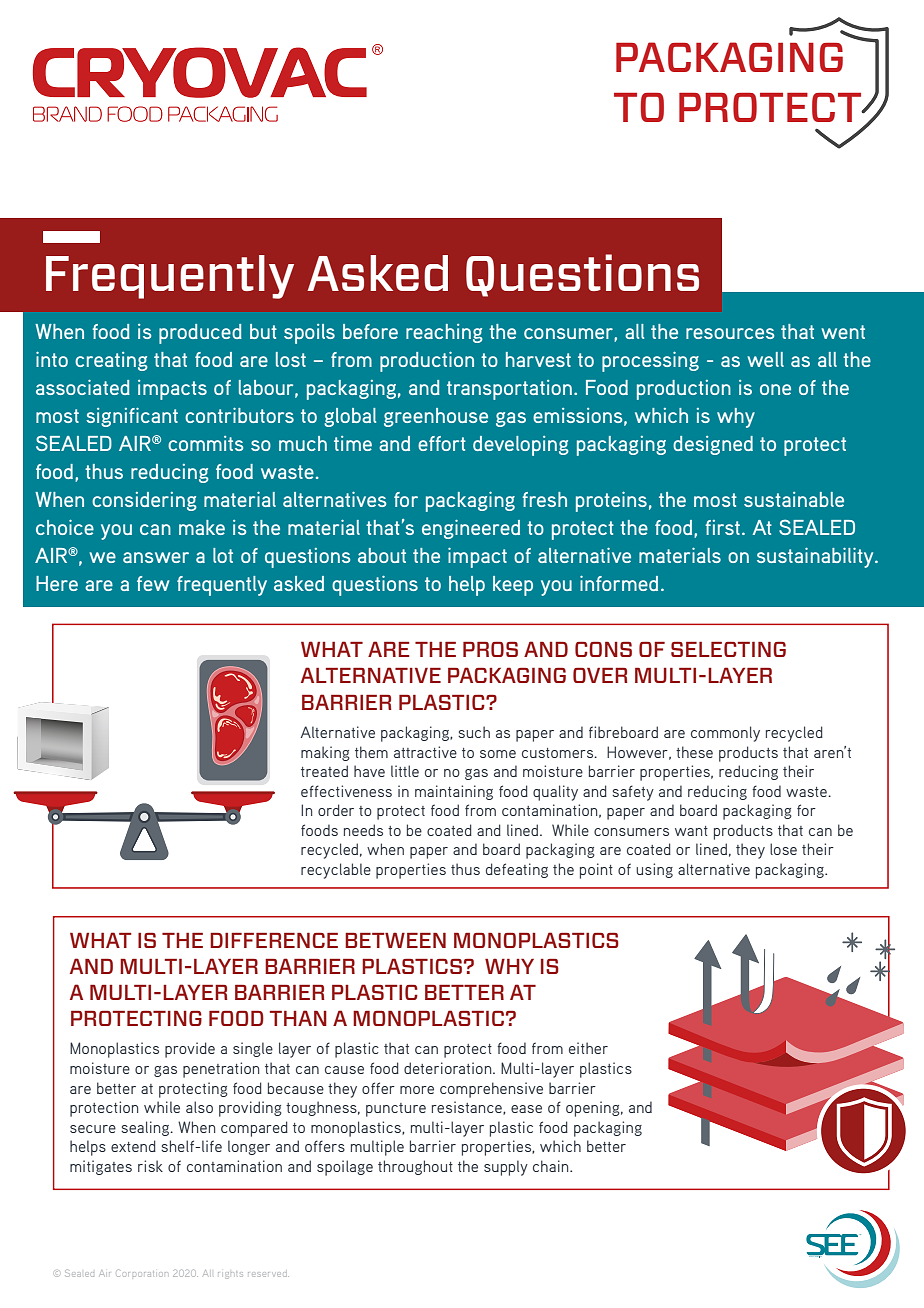 Image resolution: width=924 pixels, height=1308 pixels. What do you see at coordinates (691, 831) in the image?
I see `want` at bounding box center [691, 831].
